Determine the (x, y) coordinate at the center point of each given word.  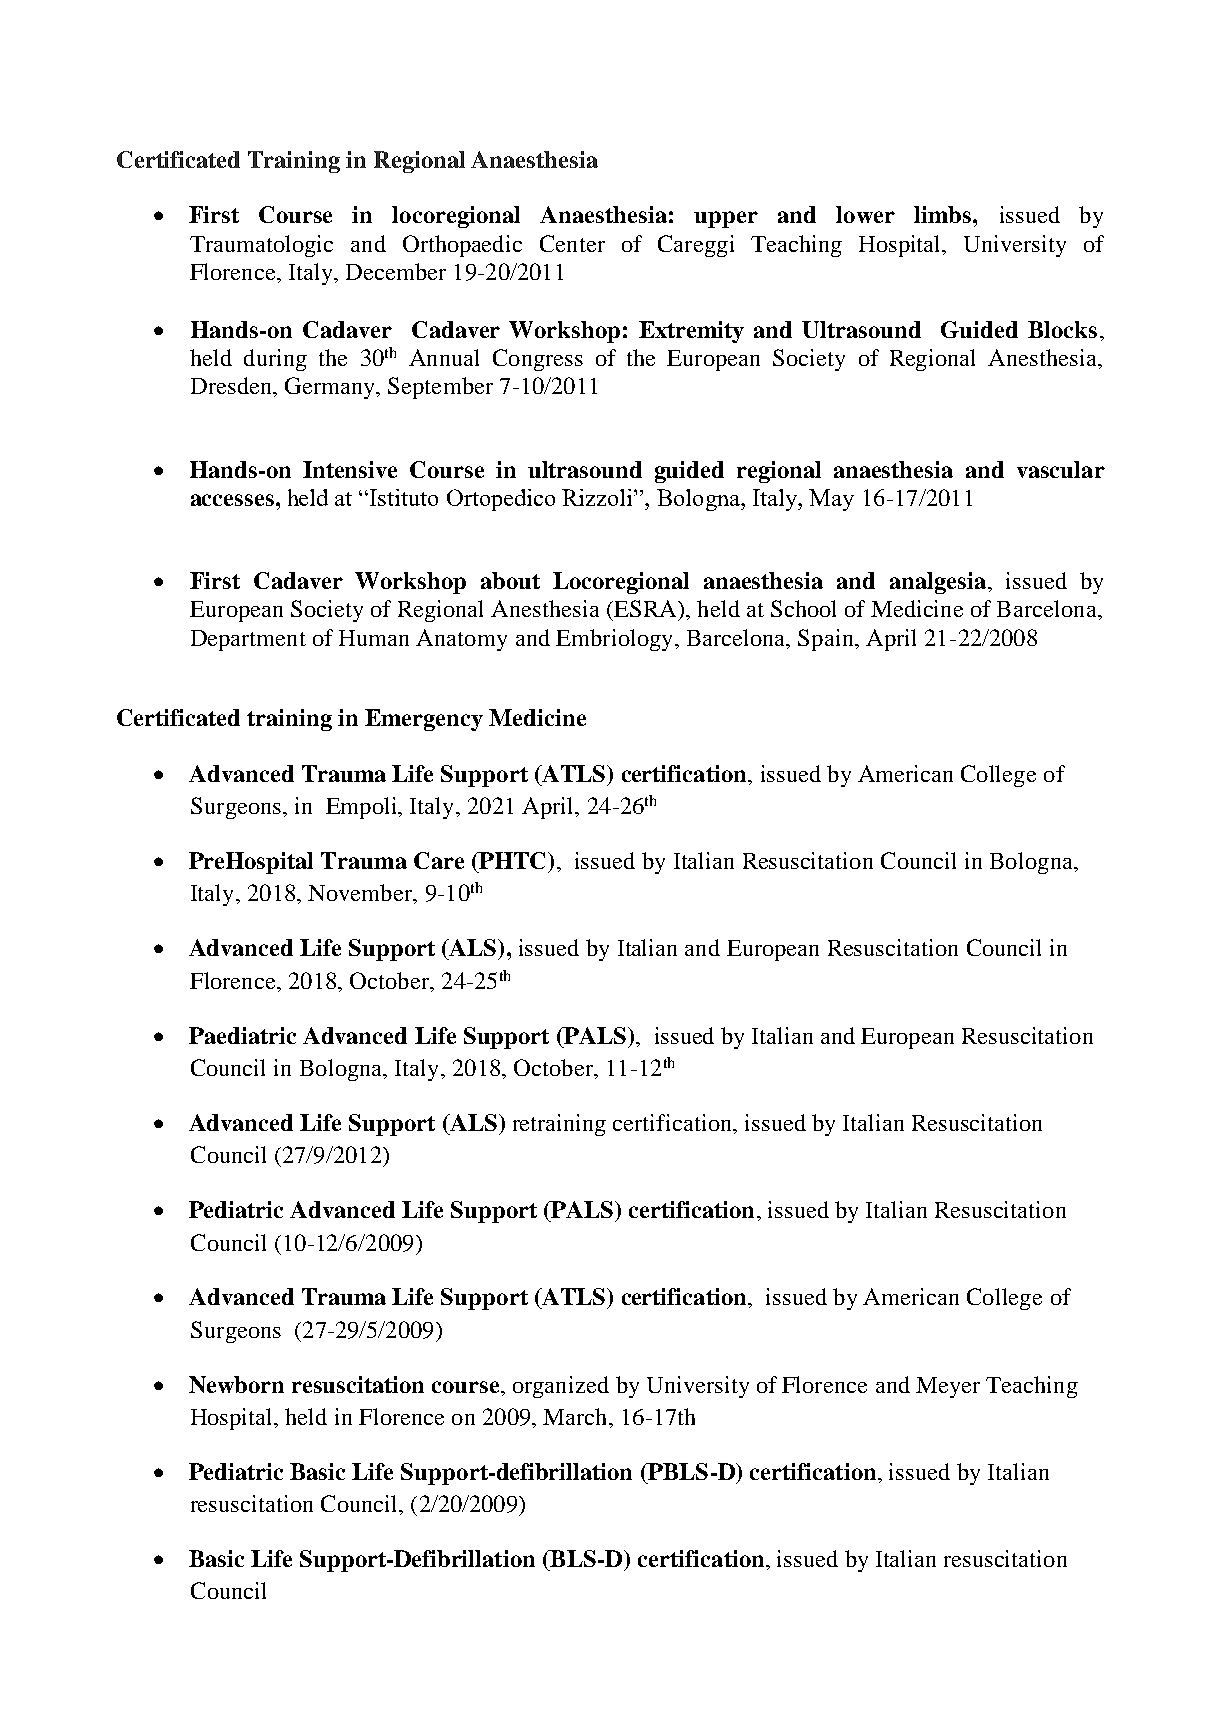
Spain (827, 640)
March (576, 1416)
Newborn (236, 1384)
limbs (944, 214)
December (396, 271)
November (361, 894)
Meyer (948, 1387)
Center (572, 243)
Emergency (424, 720)
